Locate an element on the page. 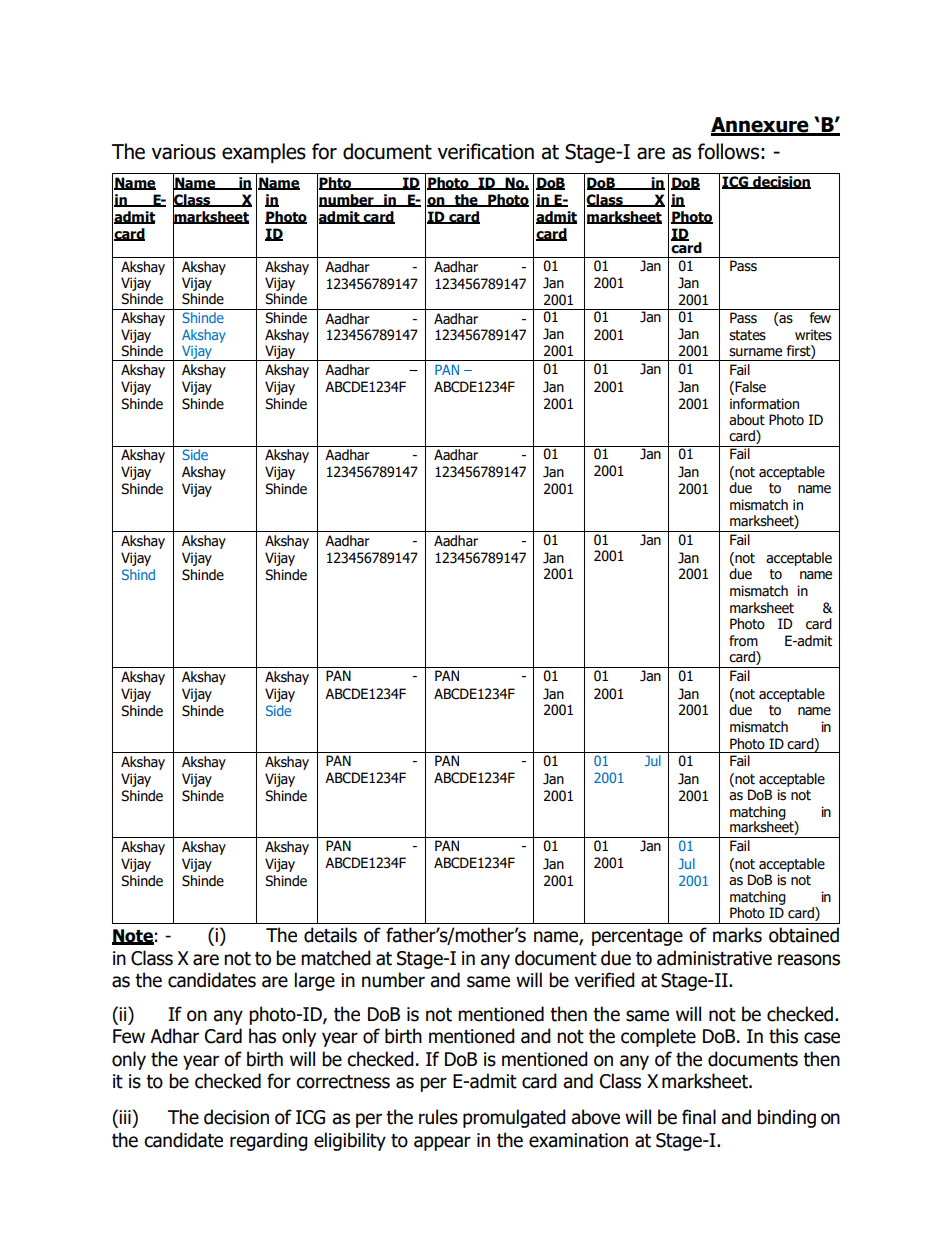 The height and width of the document is (1233, 952). matched is located at coordinates (336, 958).
